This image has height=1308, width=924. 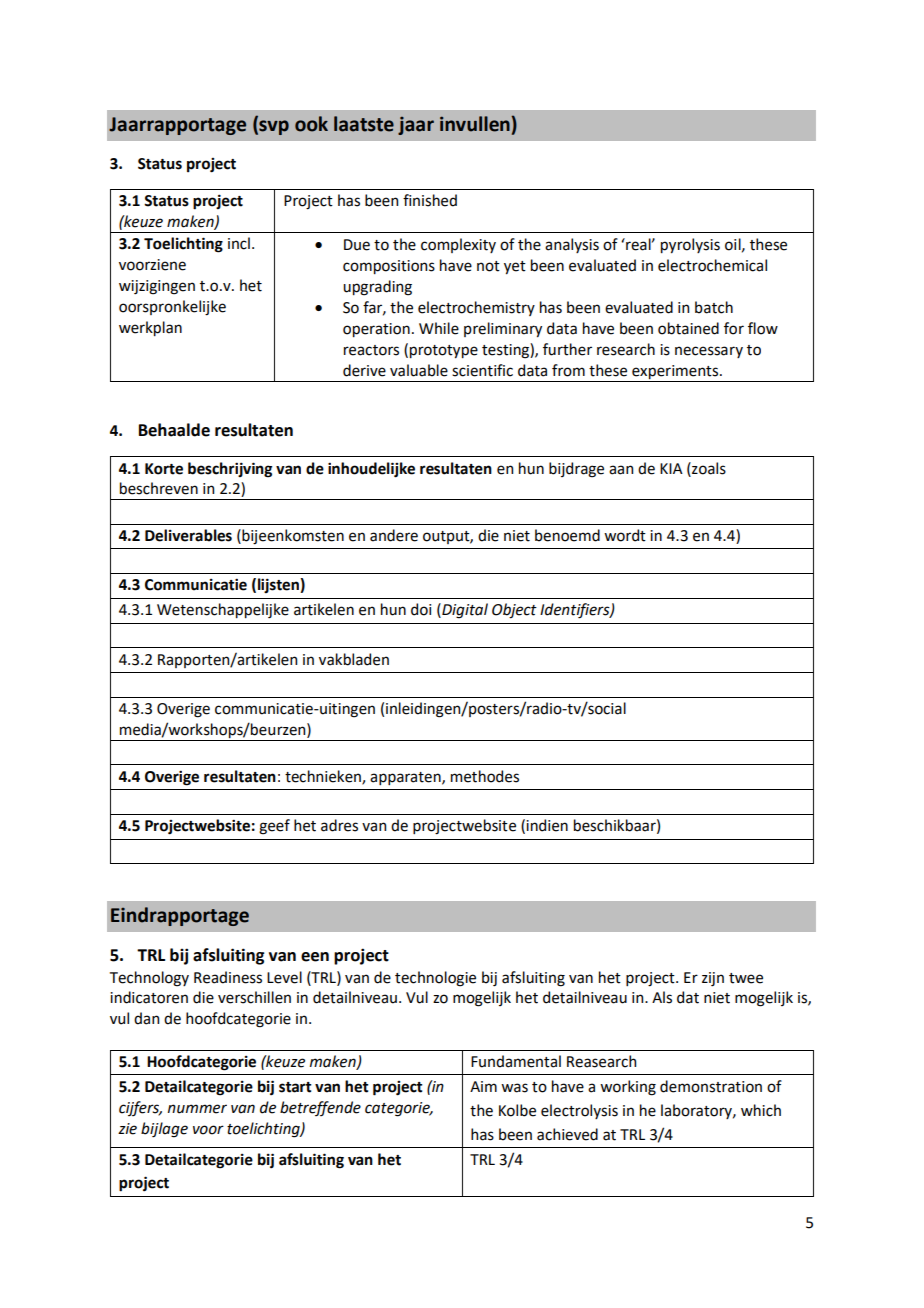 What do you see at coordinates (514, 611) in the image?
I see `Object` at bounding box center [514, 611].
